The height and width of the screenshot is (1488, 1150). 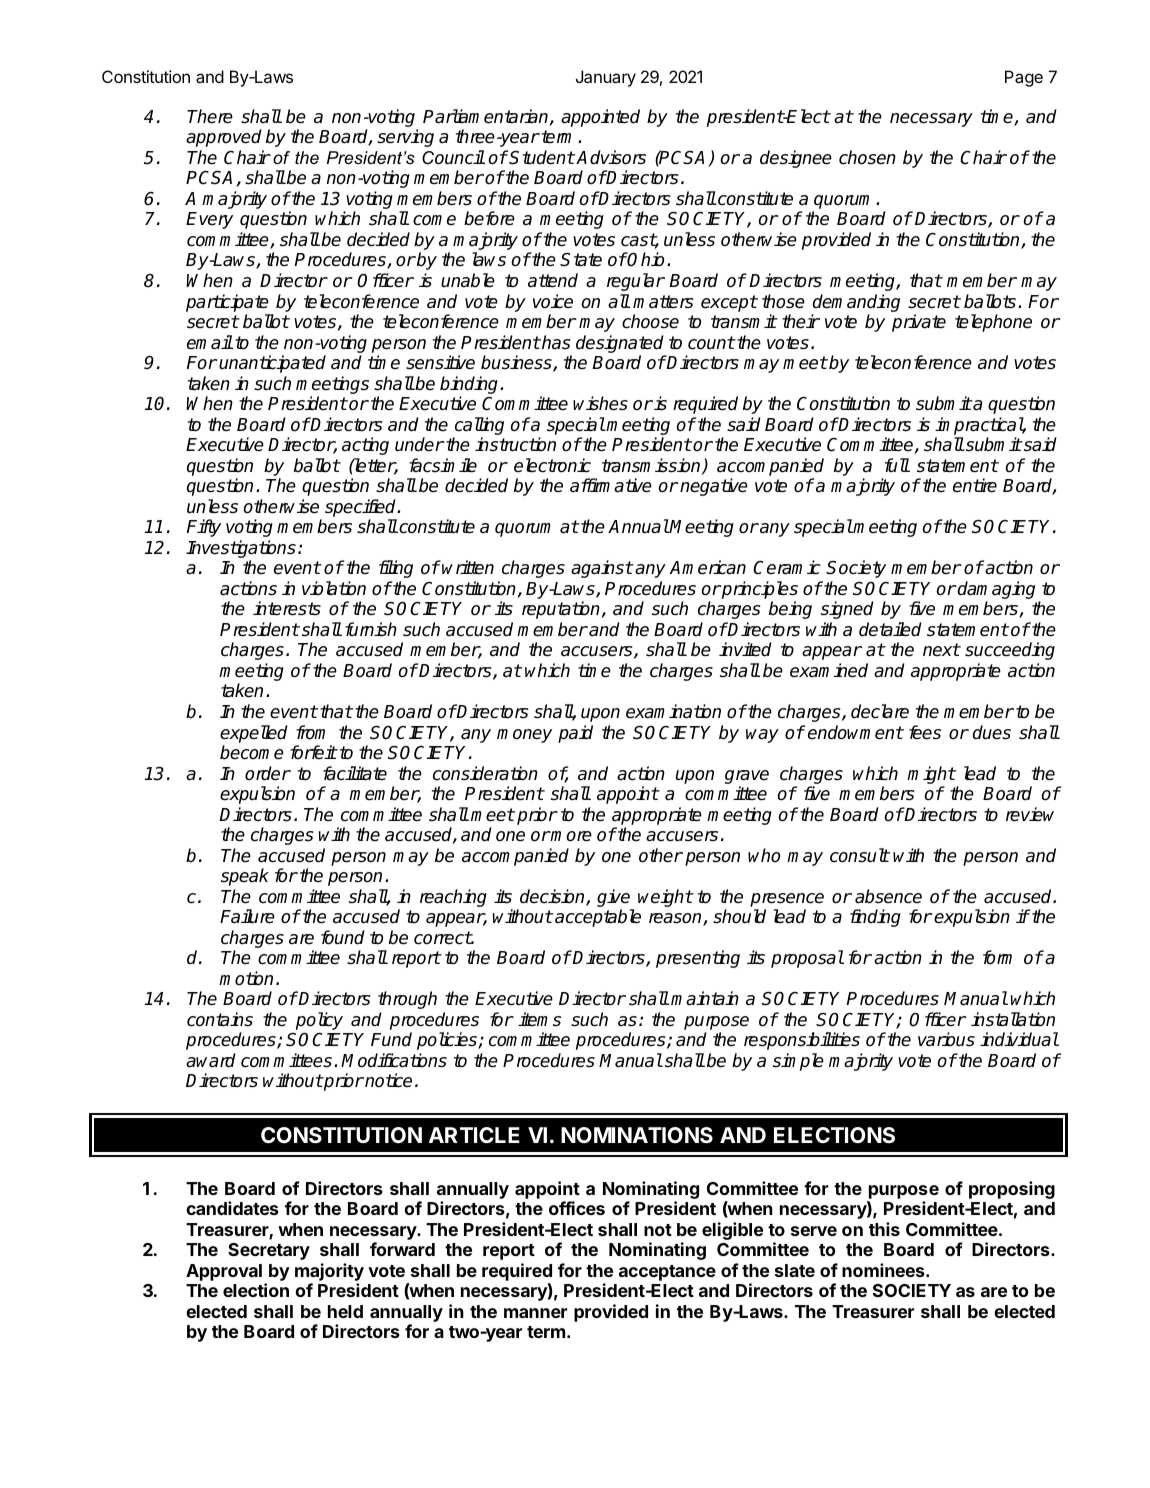 I want to click on January, so click(x=606, y=78).
